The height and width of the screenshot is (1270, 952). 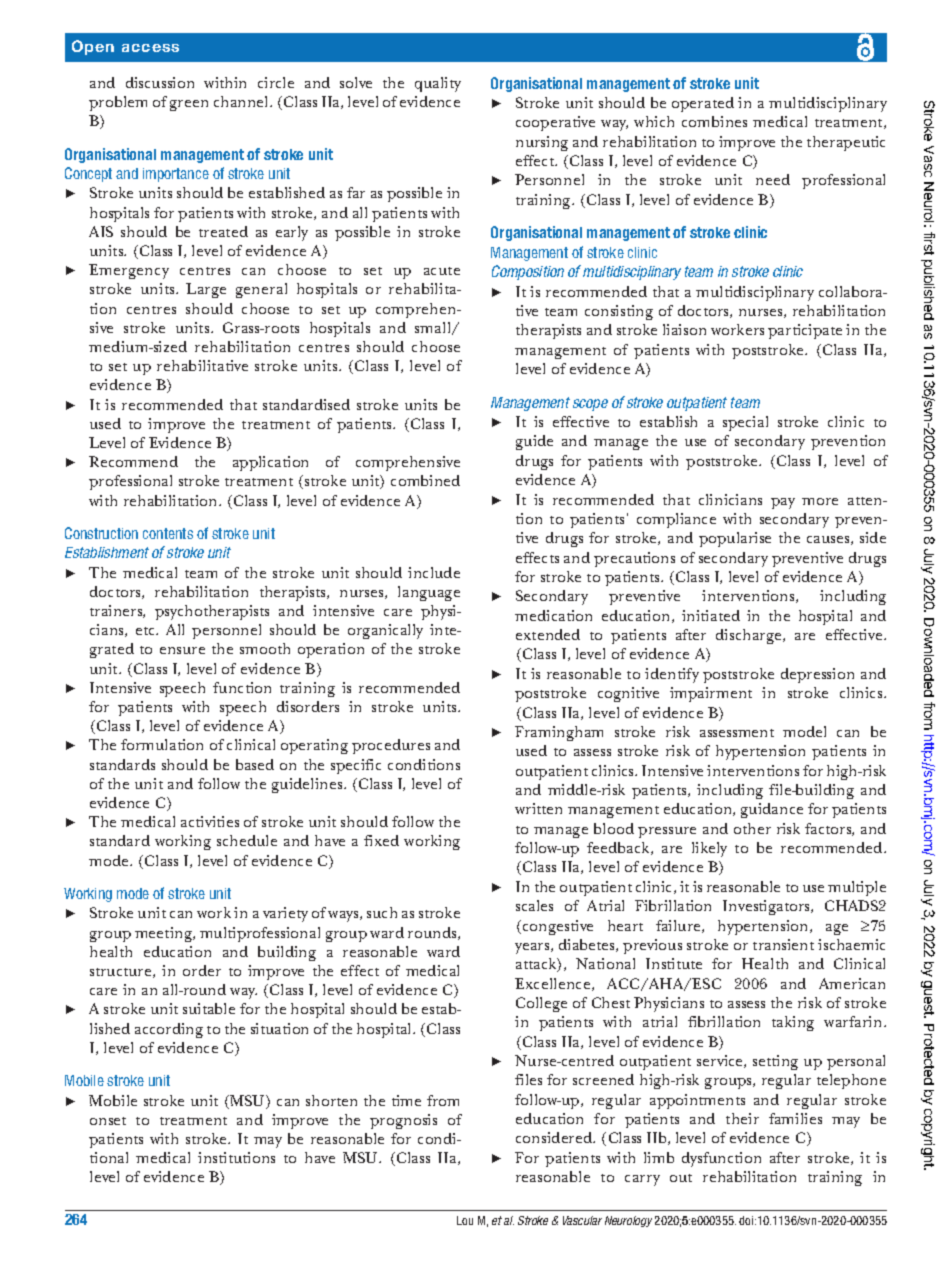 What do you see at coordinates (434, 328) in the screenshot?
I see `small` at bounding box center [434, 328].
